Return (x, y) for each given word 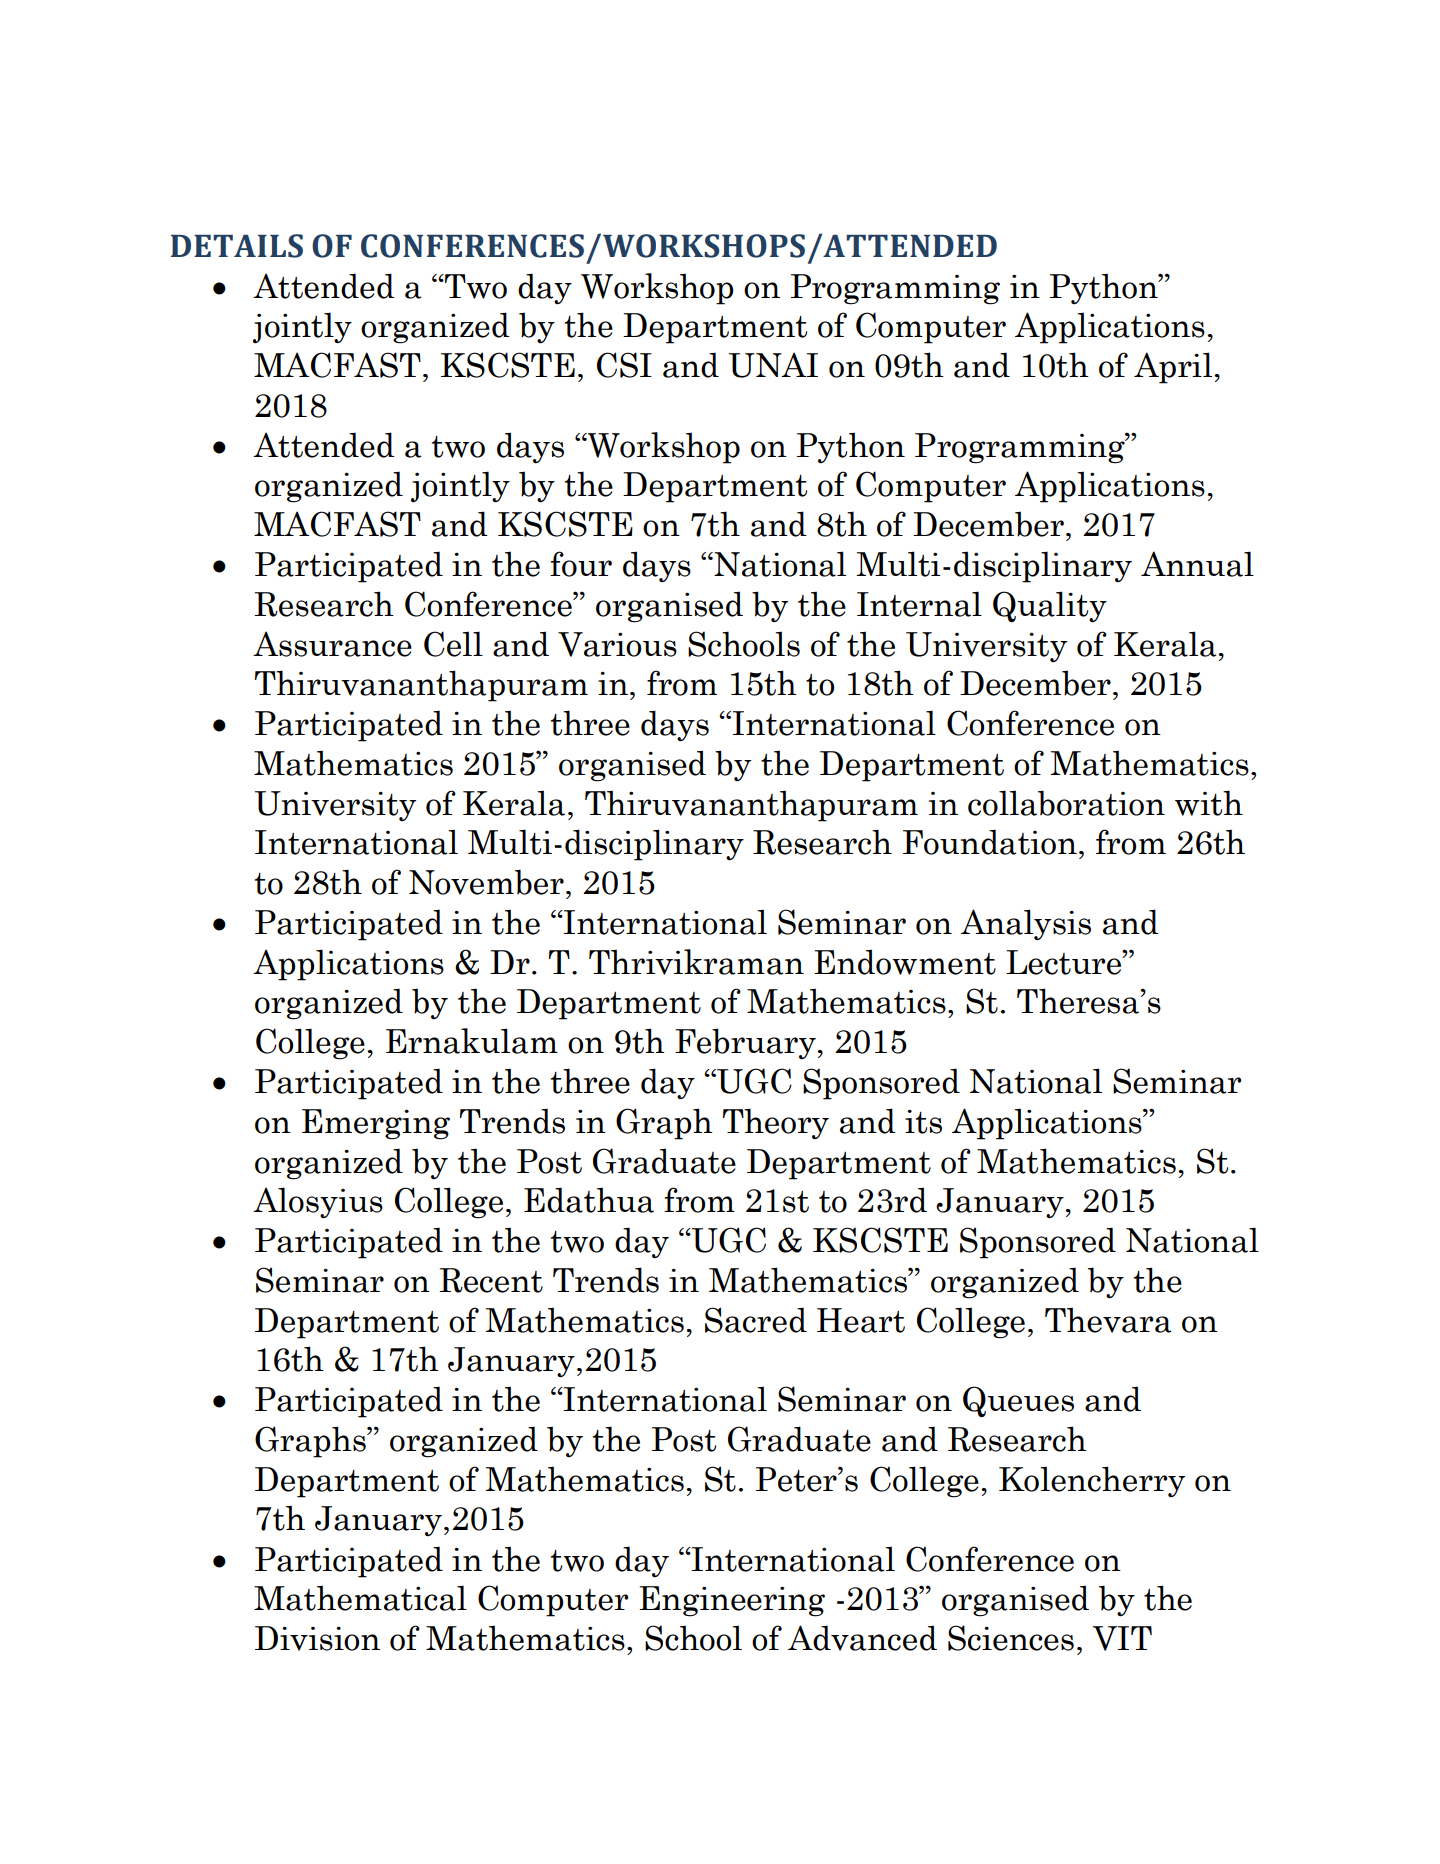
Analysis (1026, 924)
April (1173, 368)
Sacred (756, 1320)
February (745, 1044)
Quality (1050, 607)
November (486, 882)
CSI (624, 365)
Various (617, 644)
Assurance (332, 644)
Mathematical (360, 1598)
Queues (1018, 1402)
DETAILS (237, 246)
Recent (491, 1280)
